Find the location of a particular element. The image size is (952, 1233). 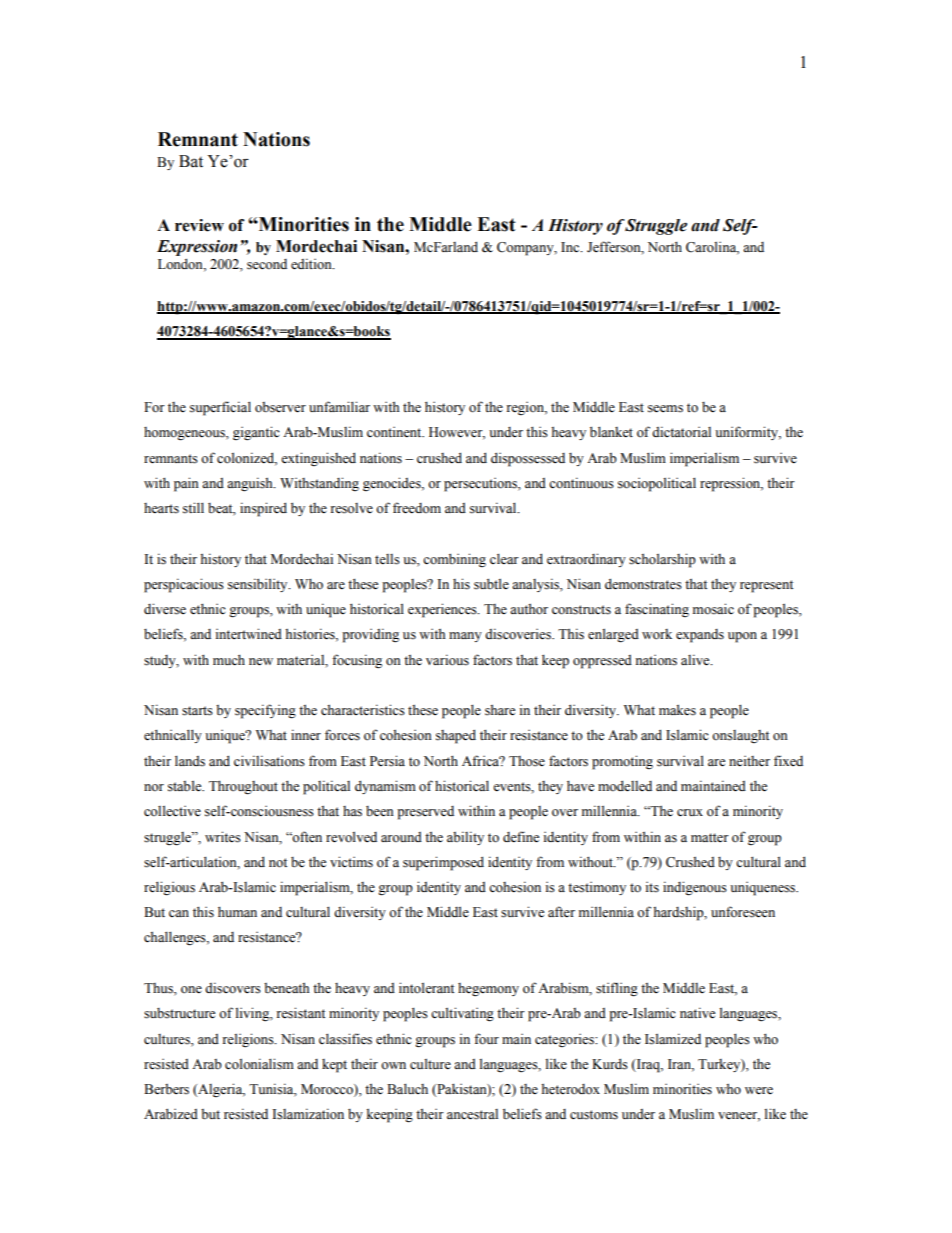

scholarship is located at coordinates (662, 560).
